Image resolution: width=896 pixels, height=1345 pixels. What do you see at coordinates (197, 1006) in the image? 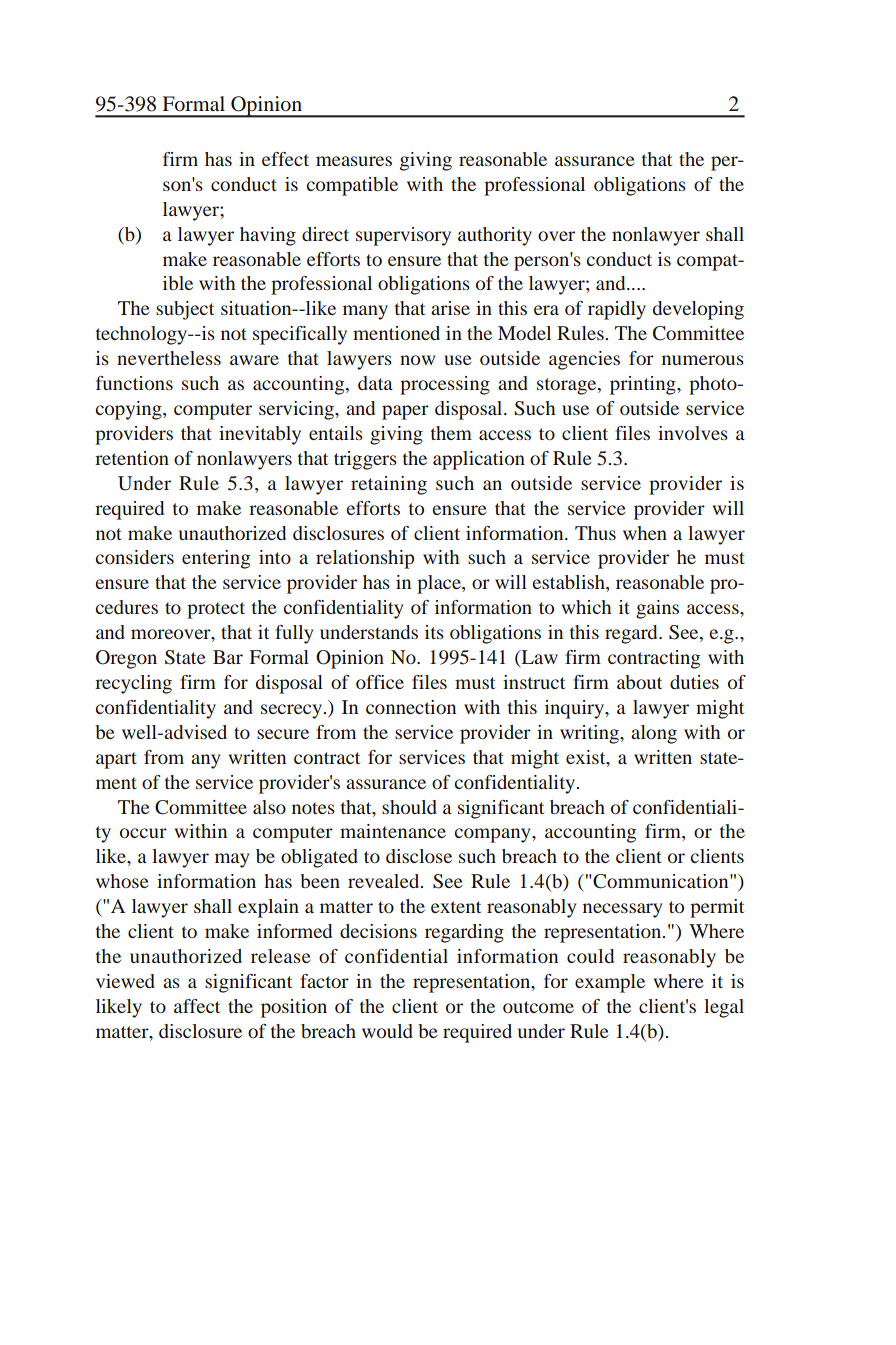
I see `affect` at bounding box center [197, 1006].
